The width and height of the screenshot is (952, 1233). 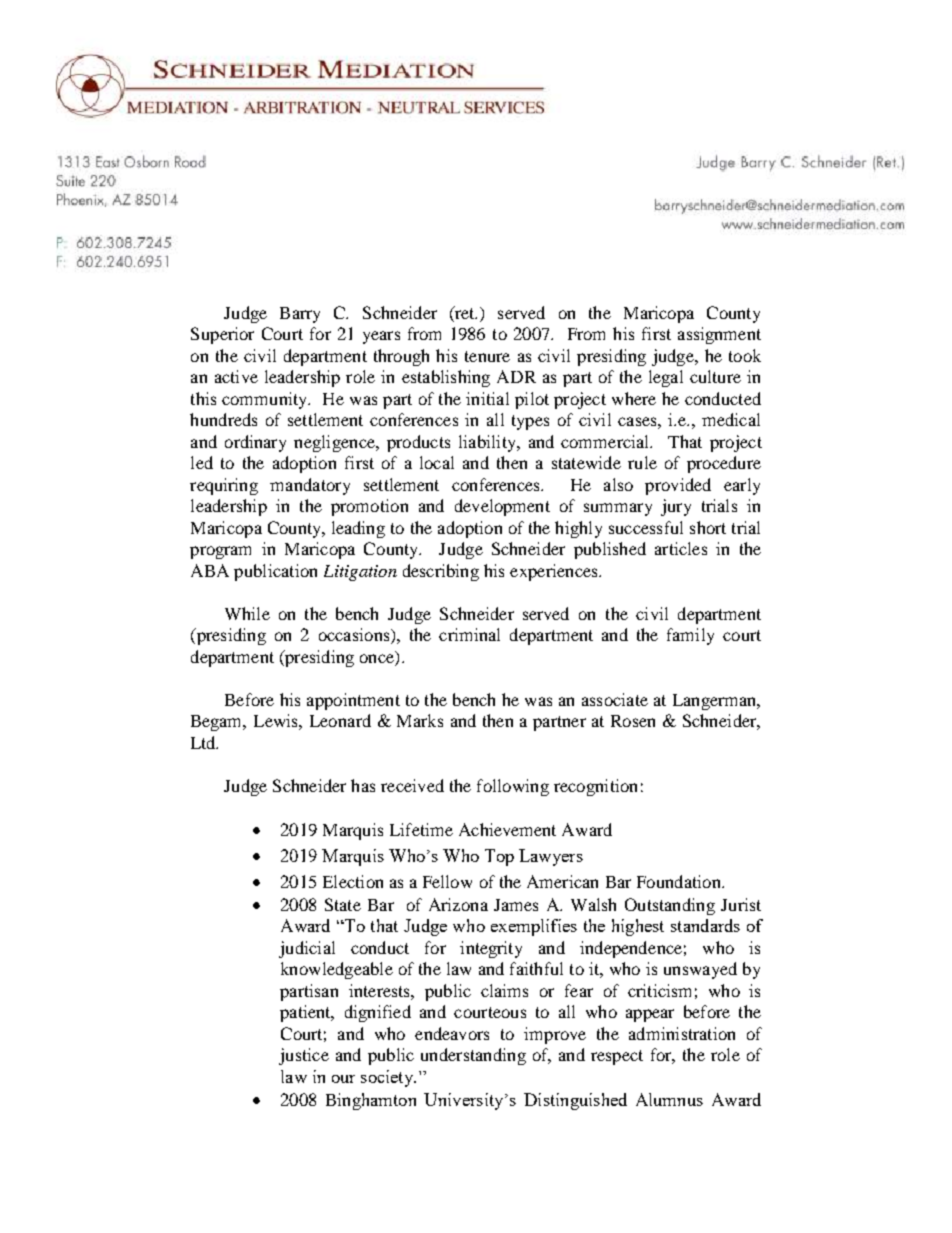 What do you see at coordinates (719, 335) in the screenshot?
I see `assignment` at bounding box center [719, 335].
